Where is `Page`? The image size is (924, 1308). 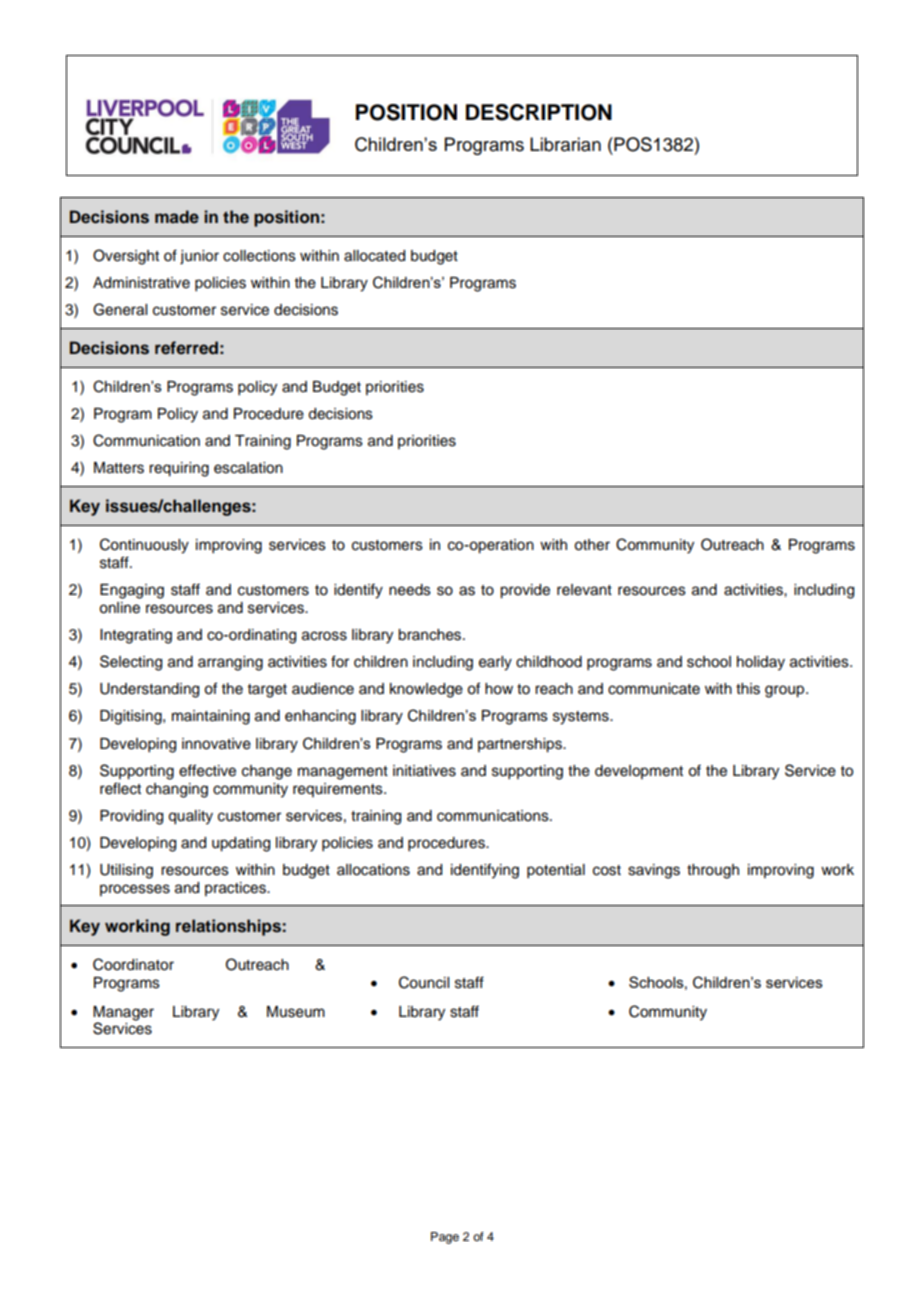 Page is located at coordinates (445, 1238).
